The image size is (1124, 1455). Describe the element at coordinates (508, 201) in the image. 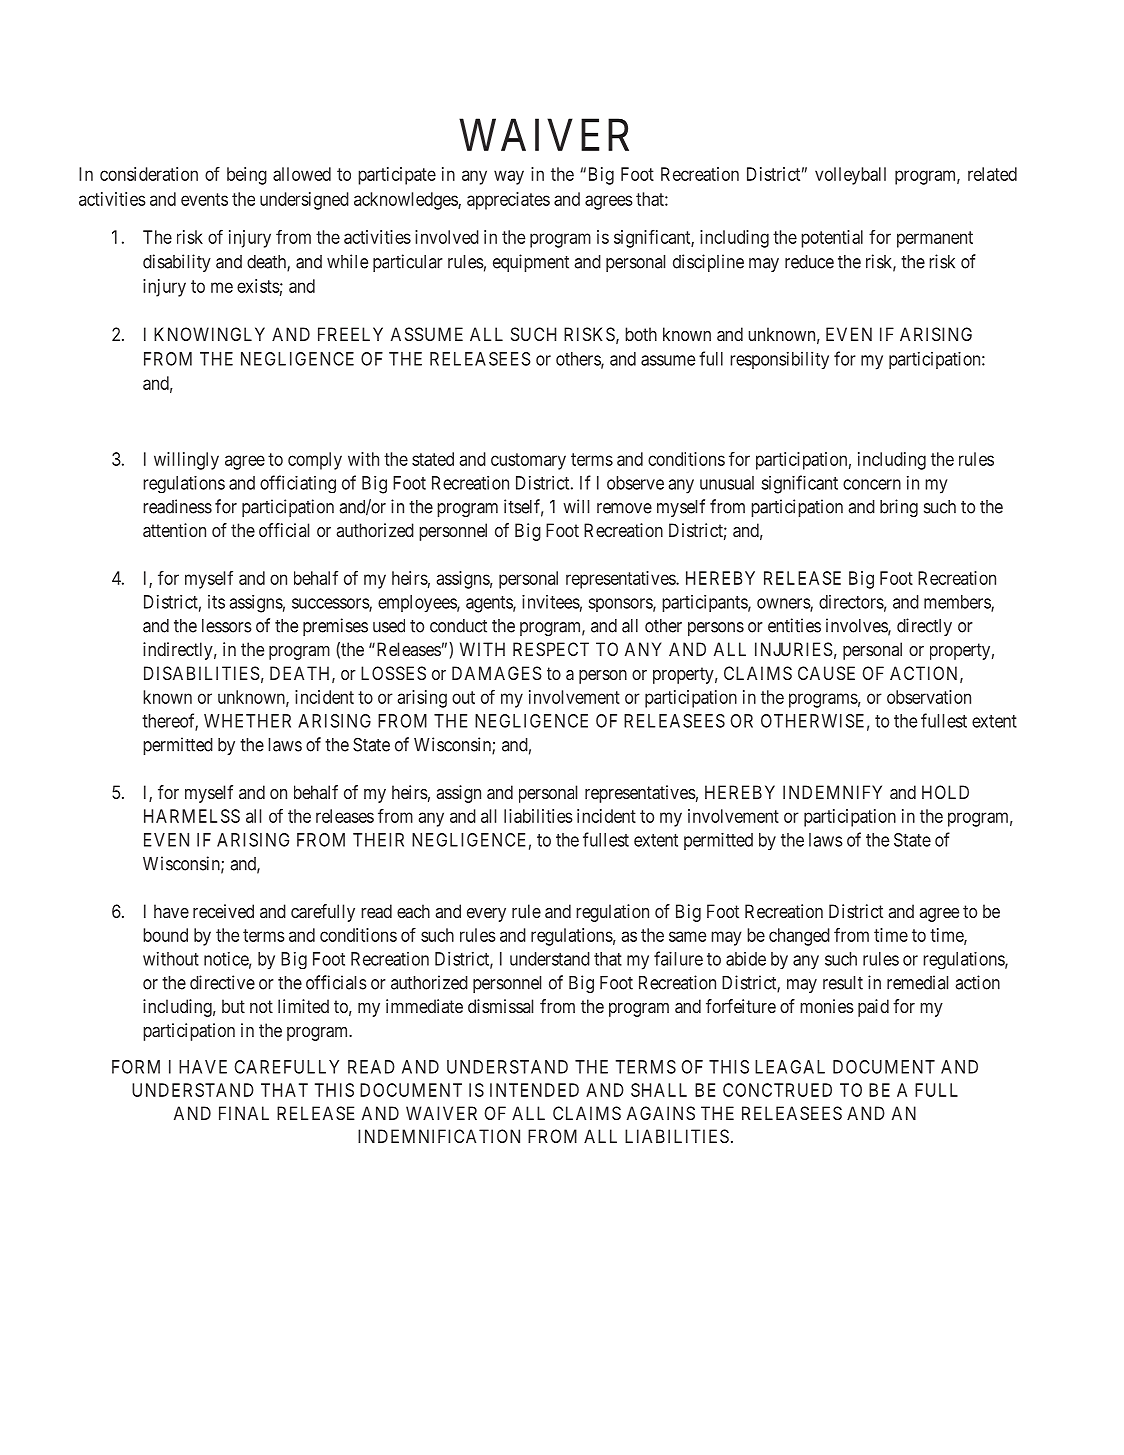

I see `appreciates` at that location.
